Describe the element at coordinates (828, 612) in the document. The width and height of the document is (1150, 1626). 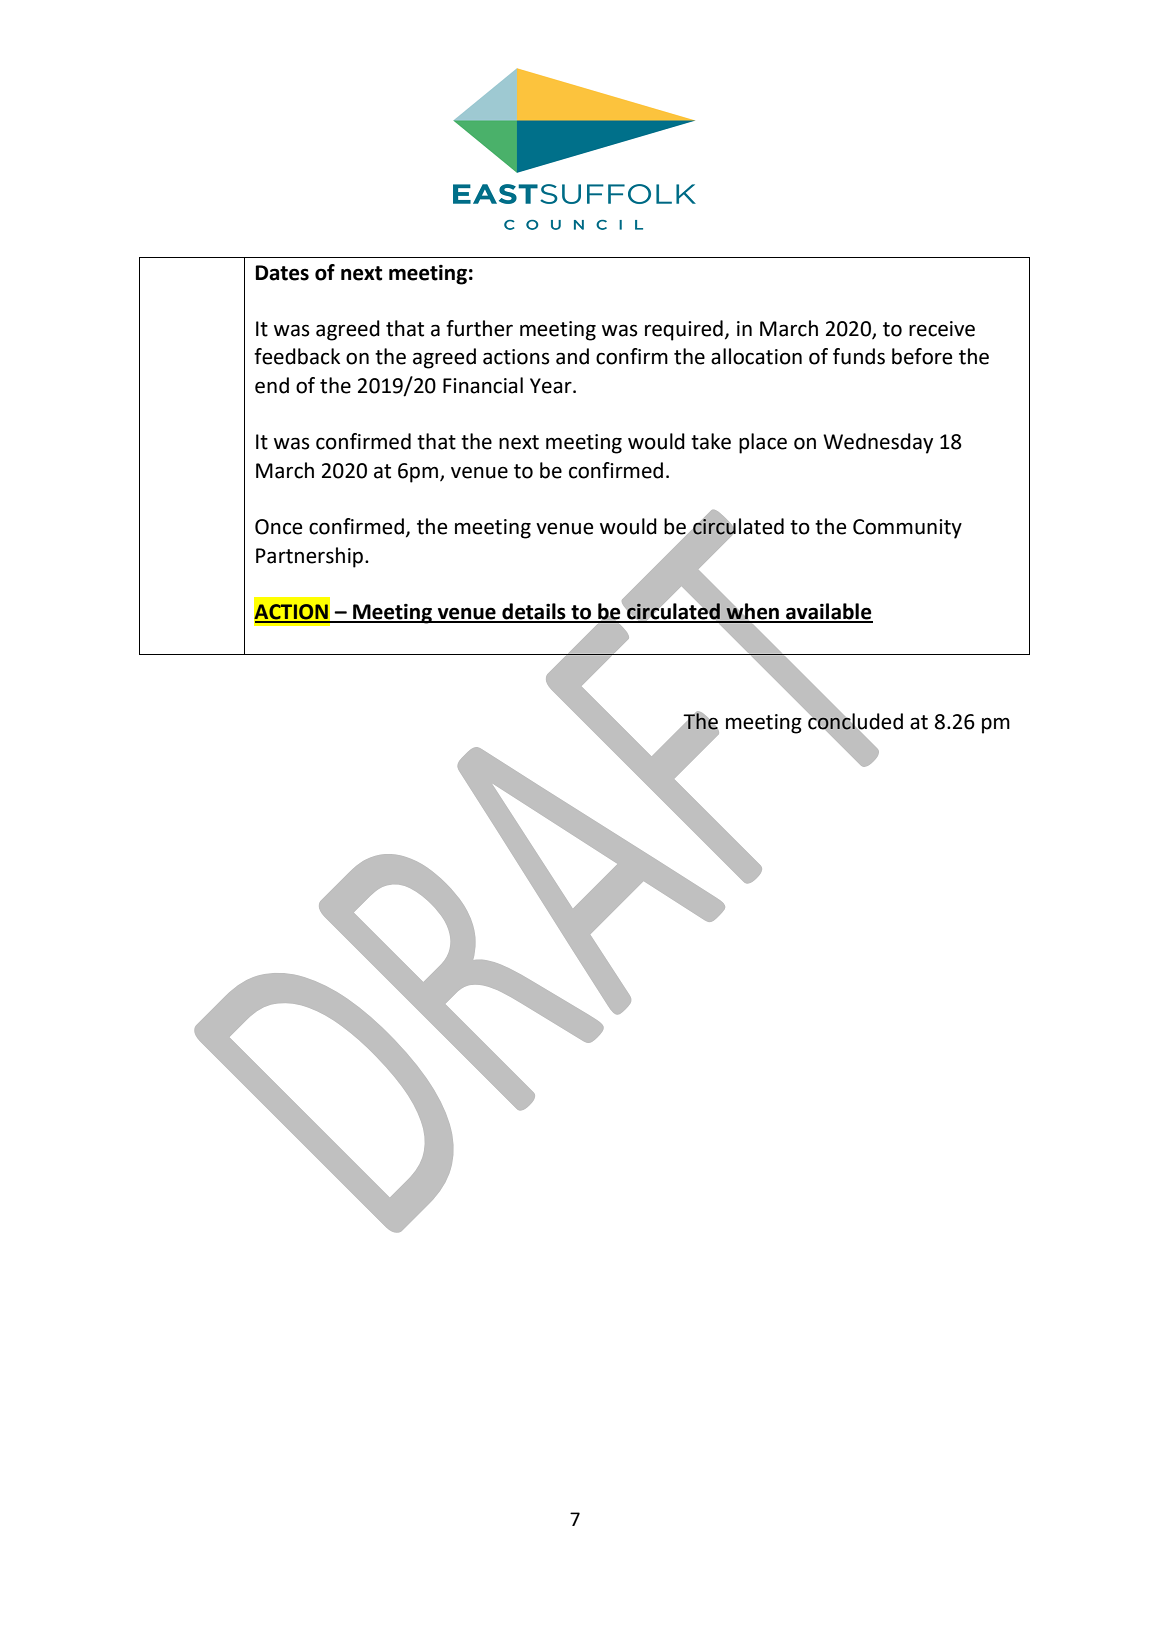
I see `available` at that location.
